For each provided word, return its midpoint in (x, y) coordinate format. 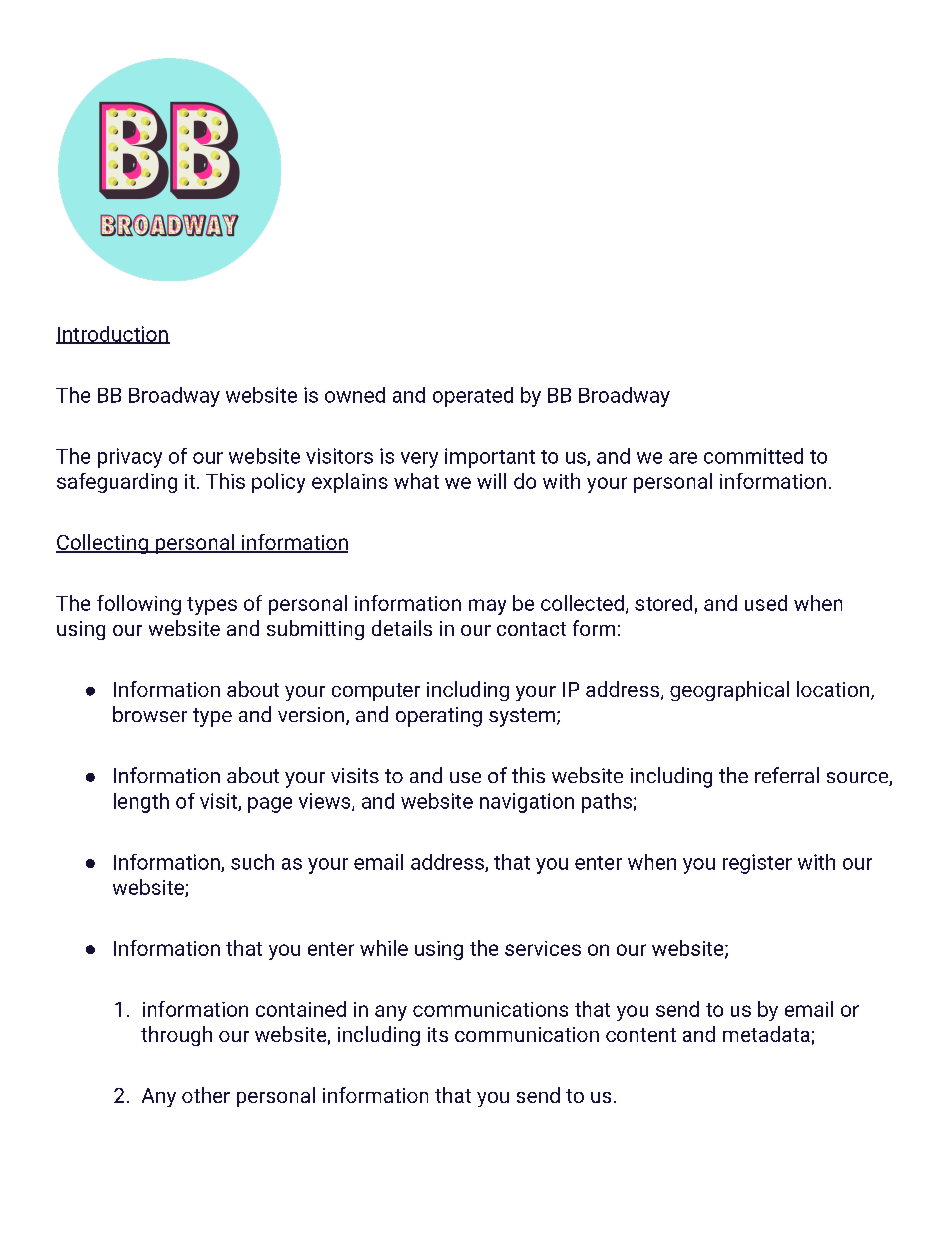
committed (753, 456)
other (206, 1095)
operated (473, 397)
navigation (527, 803)
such (252, 862)
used (766, 603)
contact (531, 629)
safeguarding (117, 483)
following (139, 605)
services (543, 948)
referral (787, 775)
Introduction (113, 335)
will (491, 481)
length (141, 803)
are (683, 458)
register (757, 864)
